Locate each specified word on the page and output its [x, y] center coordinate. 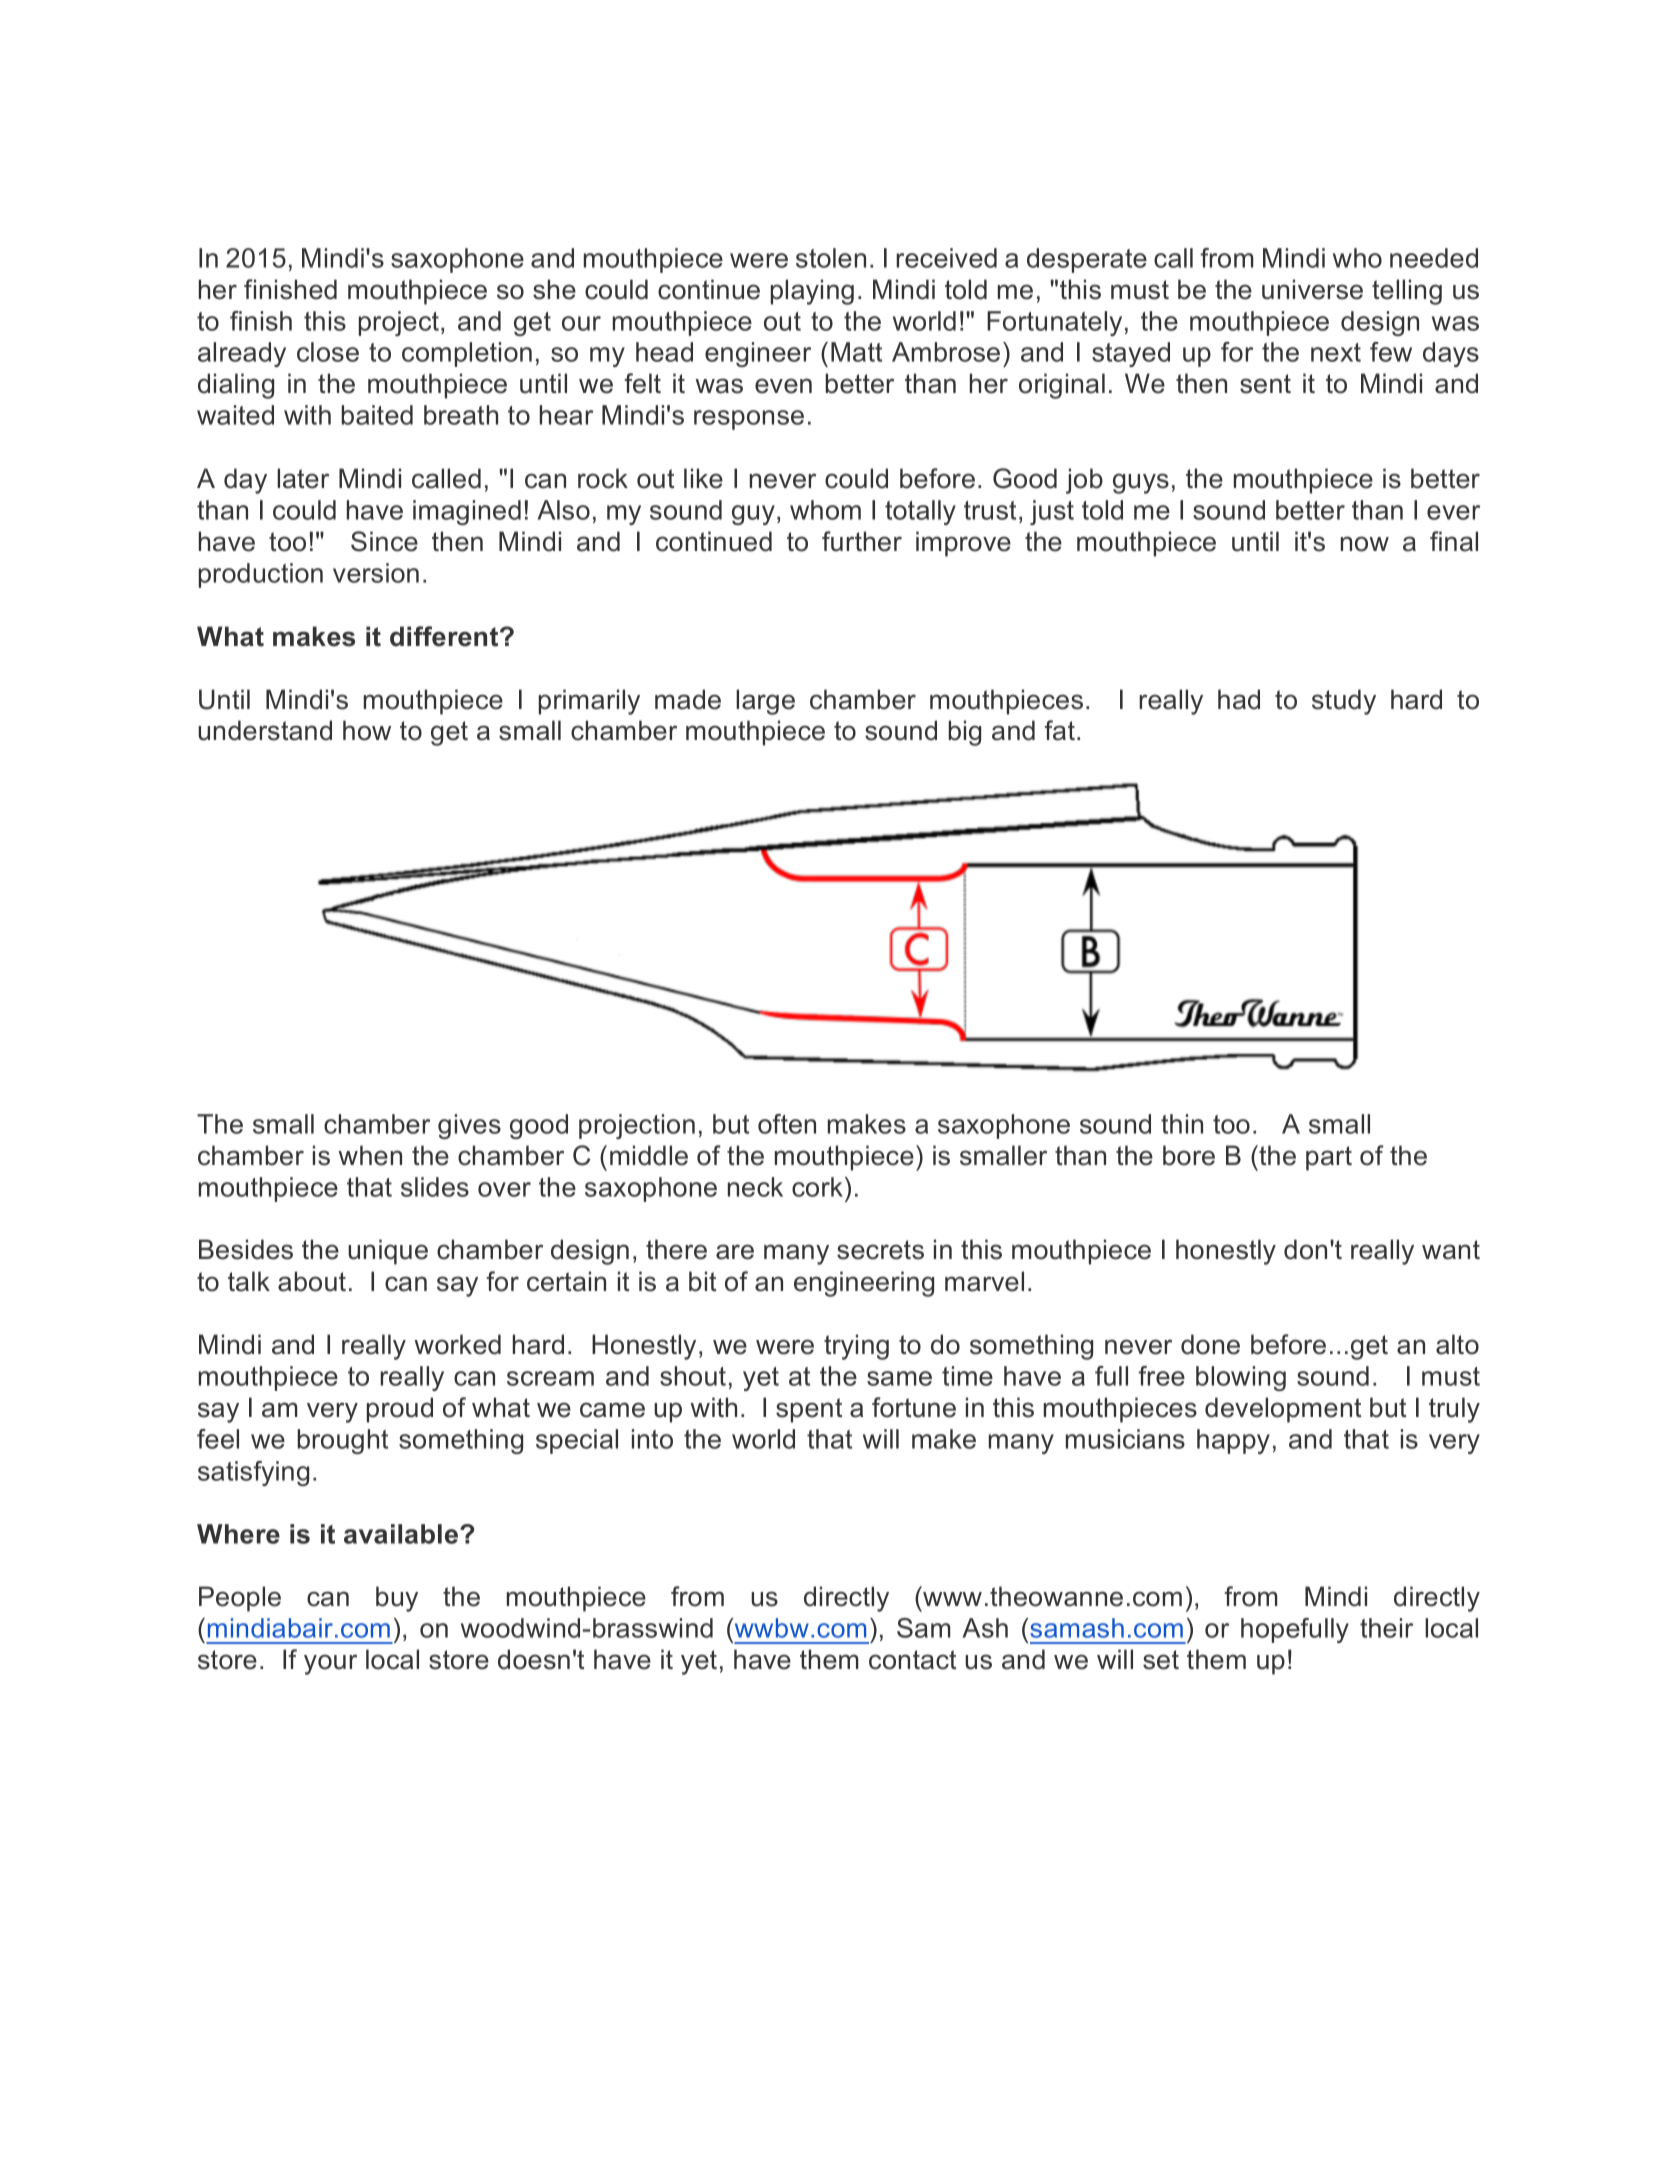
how [367, 730]
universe [1312, 289]
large [765, 702]
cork [819, 1187]
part [1329, 1158]
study [1344, 702]
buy [397, 1599]
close [328, 352]
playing [812, 292]
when [370, 1155]
